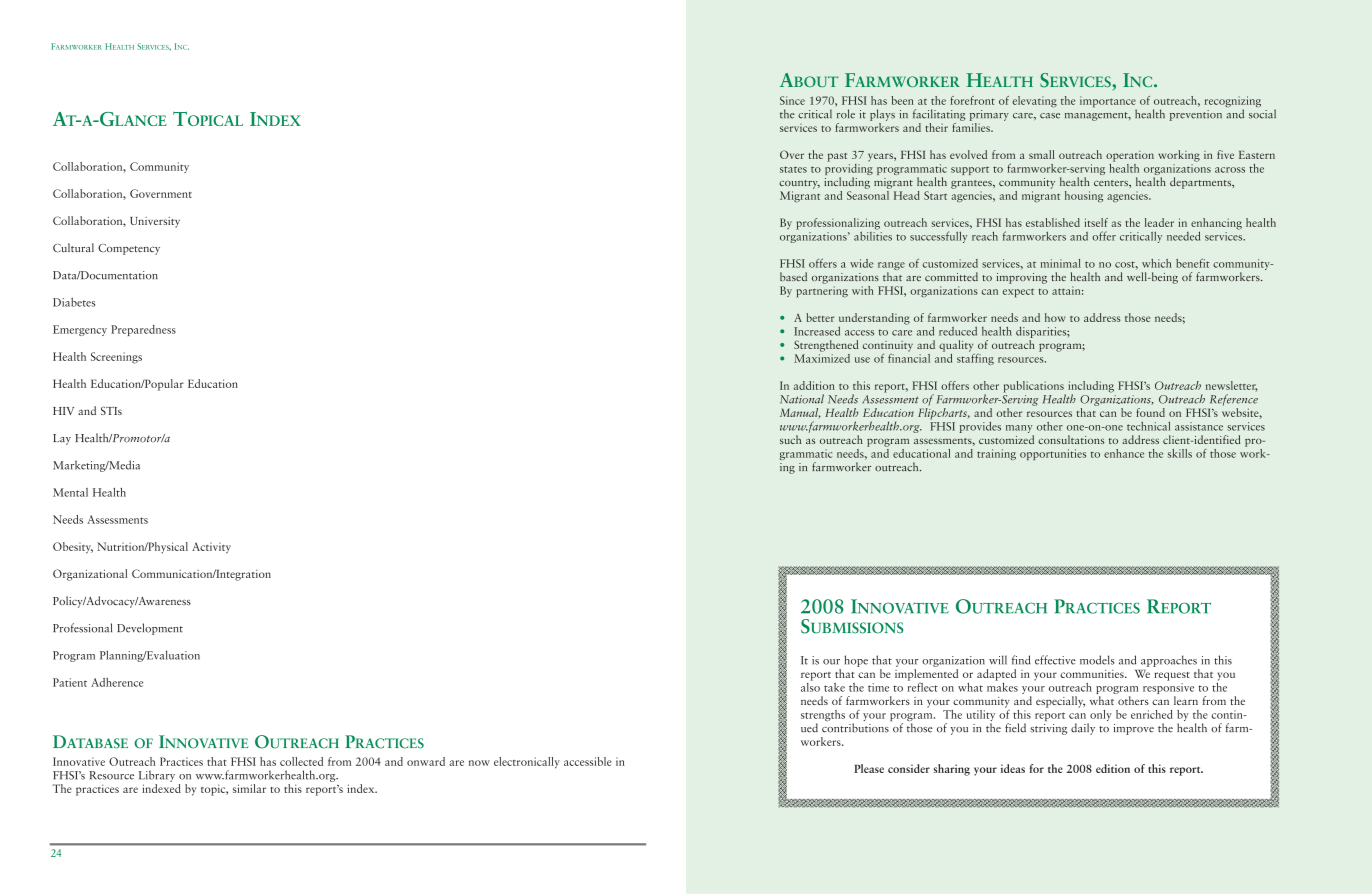 The image size is (1372, 894). What do you see at coordinates (1097, 660) in the screenshot?
I see `models` at bounding box center [1097, 660].
